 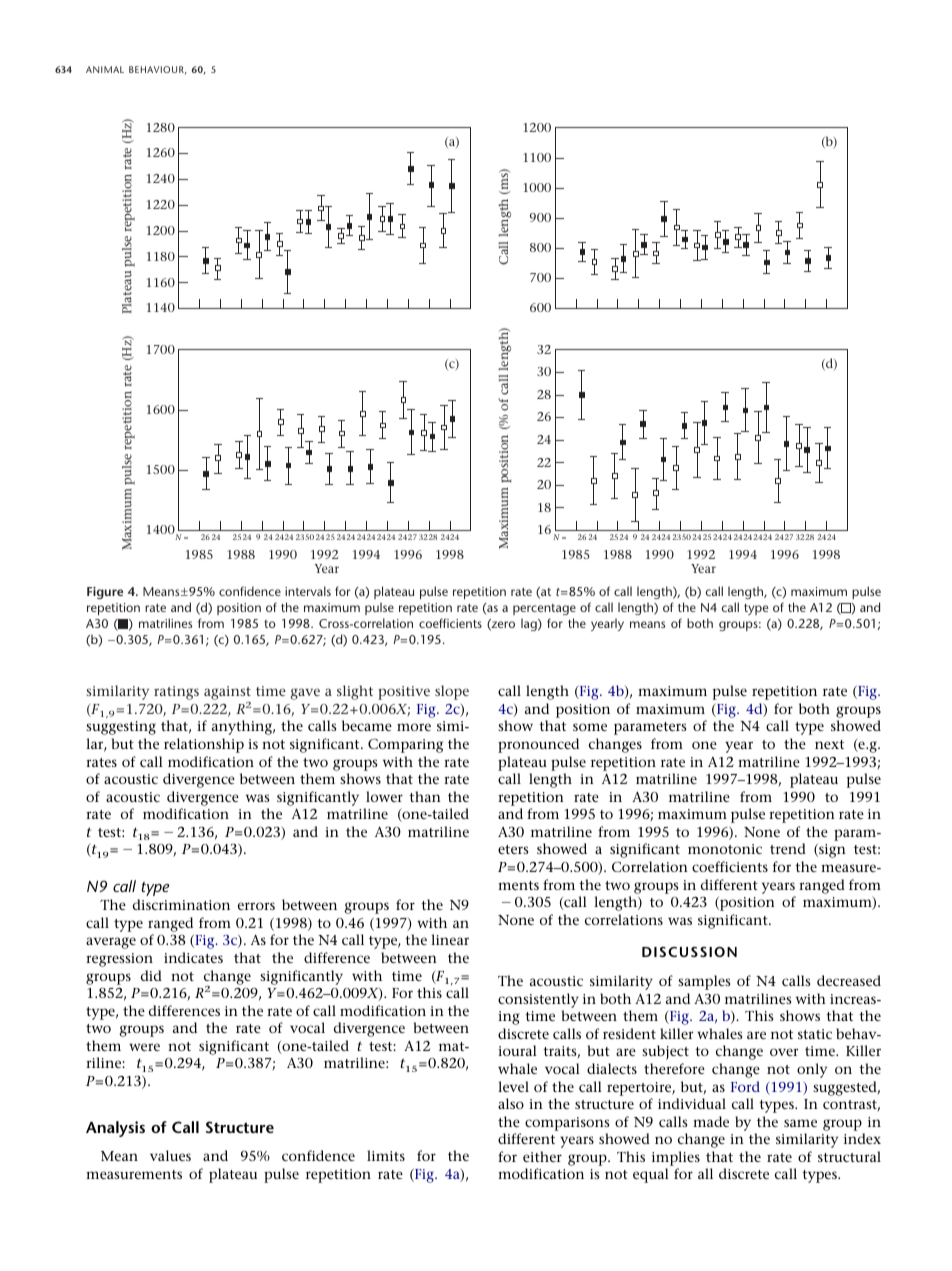 I want to click on discrimination, so click(x=181, y=904).
